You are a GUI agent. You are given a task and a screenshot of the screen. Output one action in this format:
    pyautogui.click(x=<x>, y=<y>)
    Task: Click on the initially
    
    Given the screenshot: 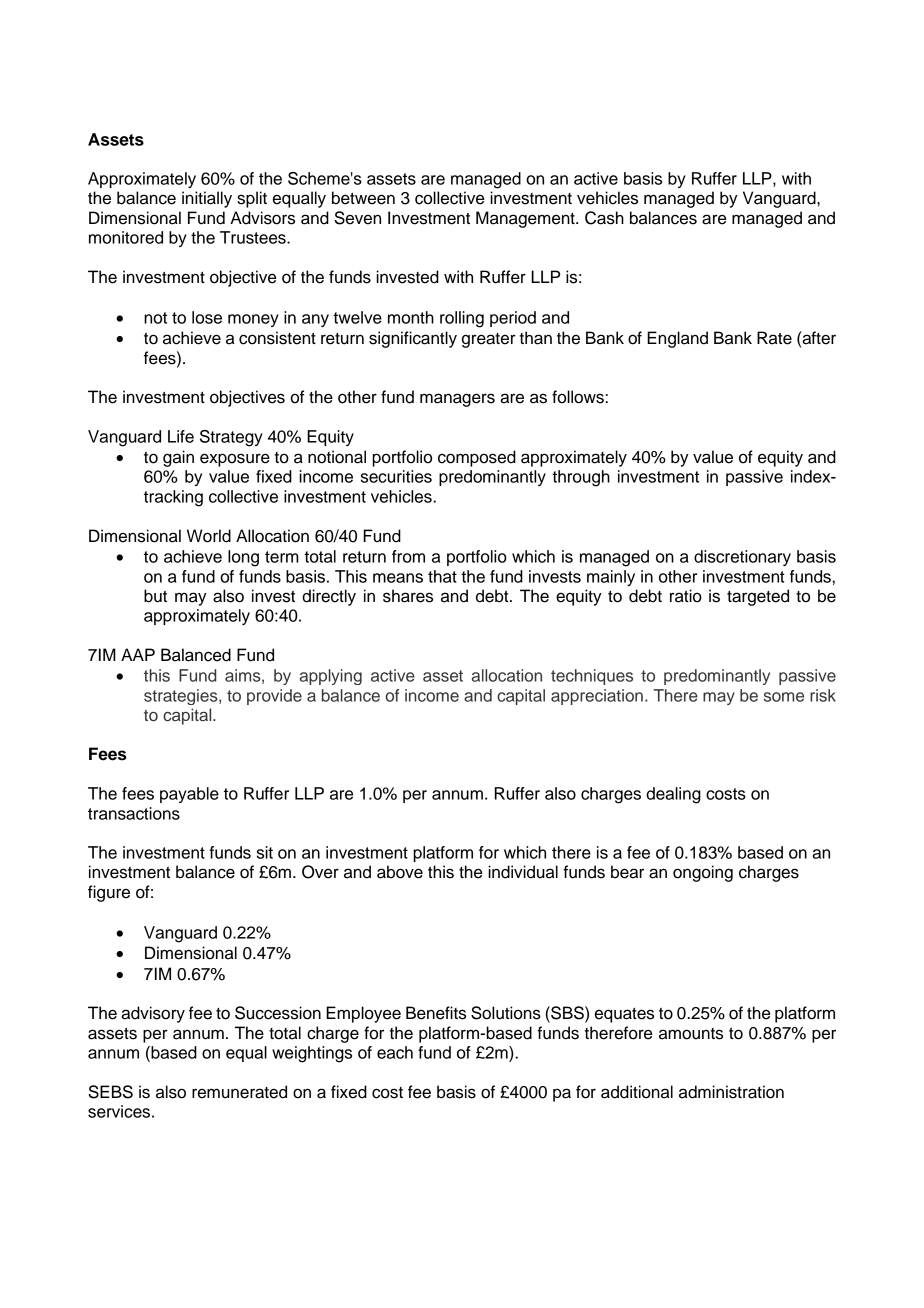 What is the action you would take?
    pyautogui.click(x=207, y=199)
